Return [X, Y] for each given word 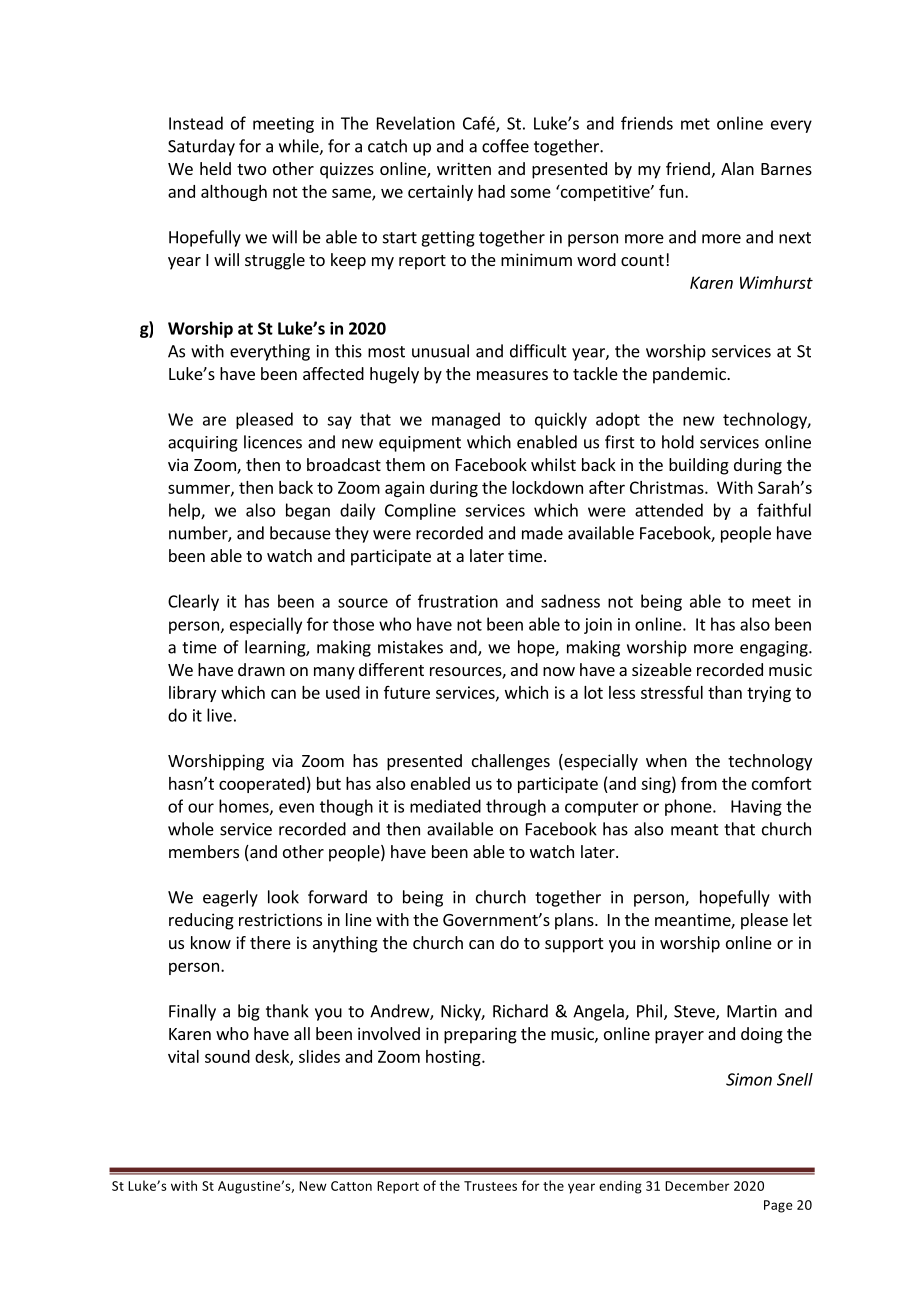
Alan [737, 168]
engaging [775, 649]
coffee [505, 146]
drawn [261, 669]
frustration [458, 601]
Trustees [490, 1186]
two [251, 169]
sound [227, 1056]
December [697, 1185]
